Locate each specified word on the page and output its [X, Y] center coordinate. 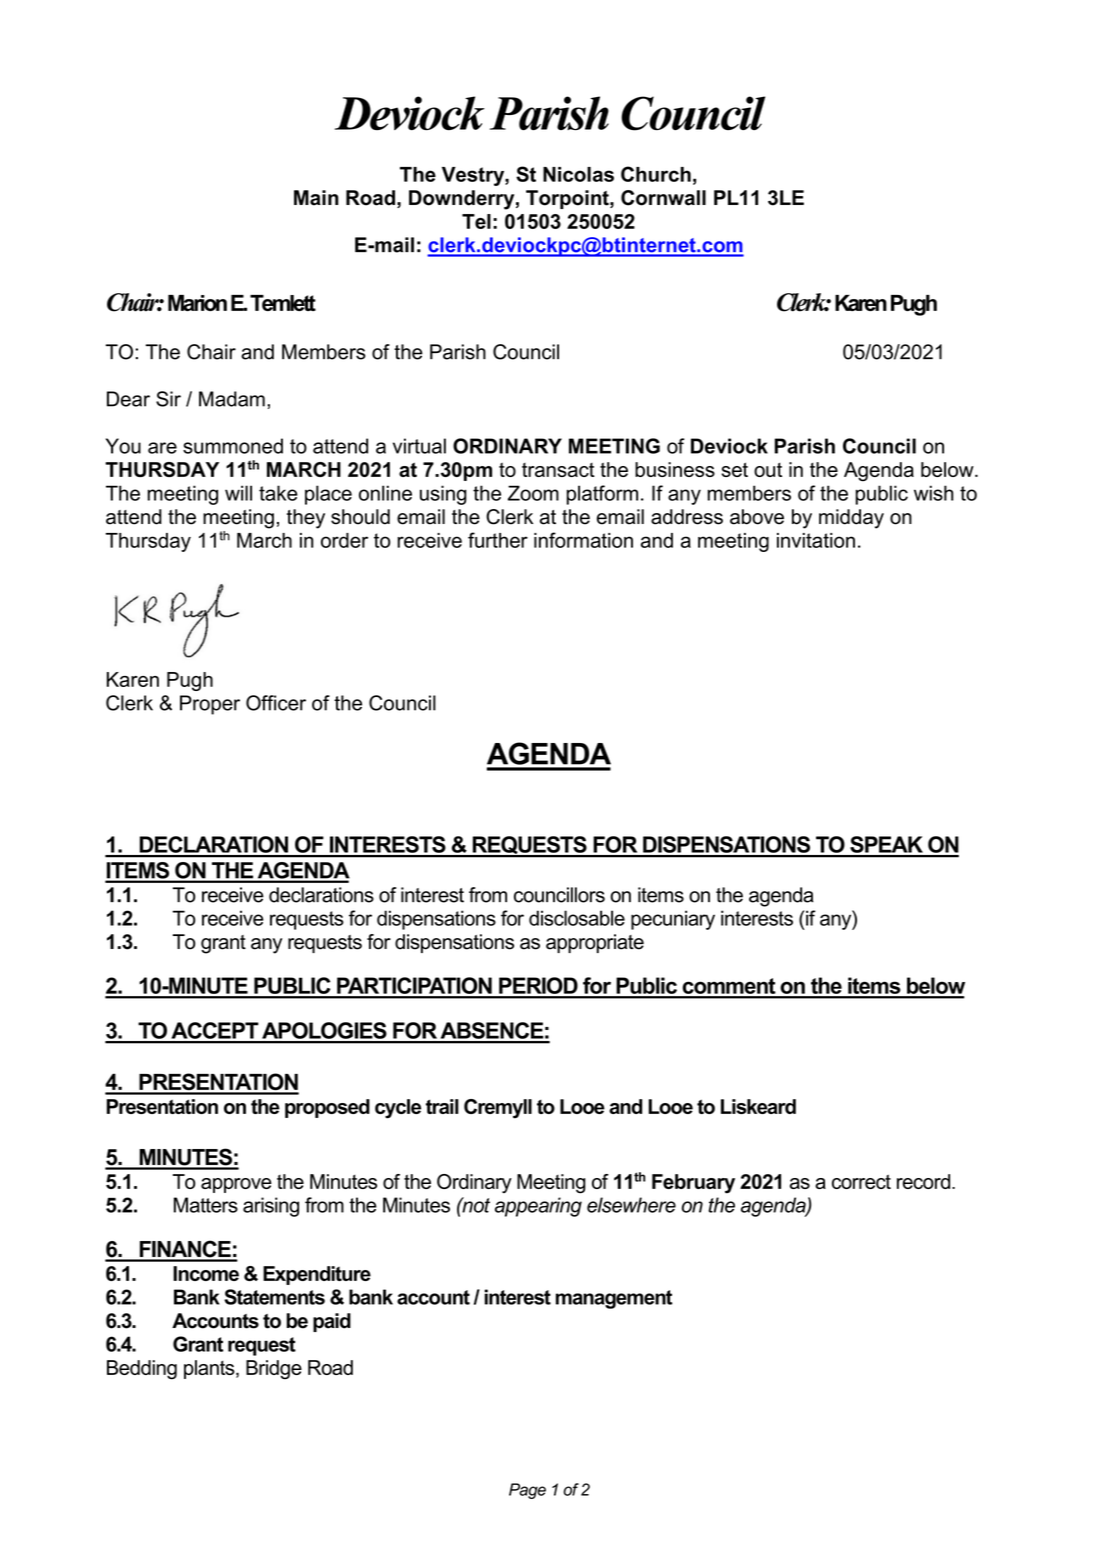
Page [527, 1491]
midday [851, 519]
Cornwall [663, 198]
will [238, 493]
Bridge [274, 1370]
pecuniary [673, 920]
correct [861, 1181]
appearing [538, 1207]
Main [316, 198]
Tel [476, 221]
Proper [210, 705]
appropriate [595, 943]
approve [236, 1185]
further [498, 540]
